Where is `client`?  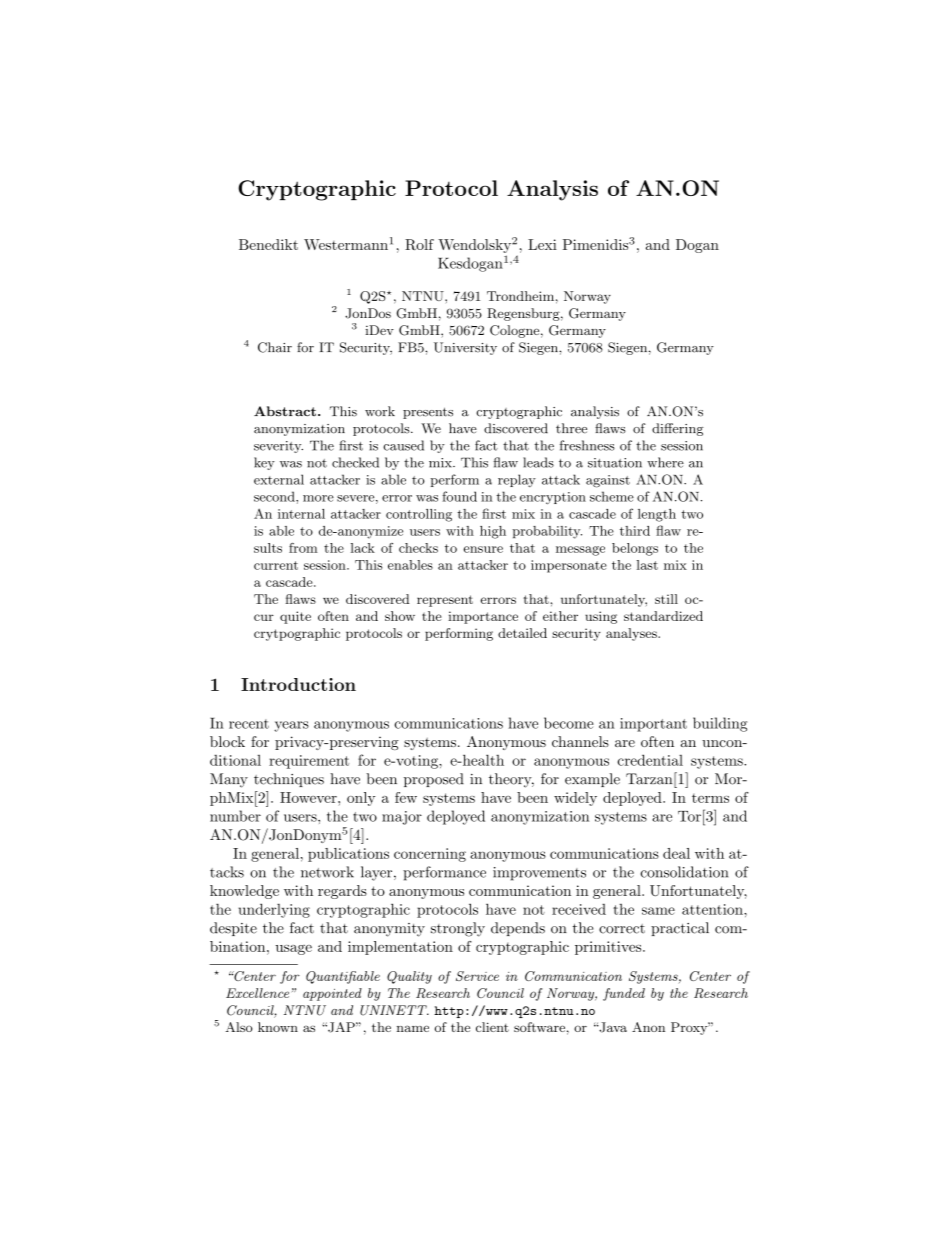 client is located at coordinates (492, 1027).
